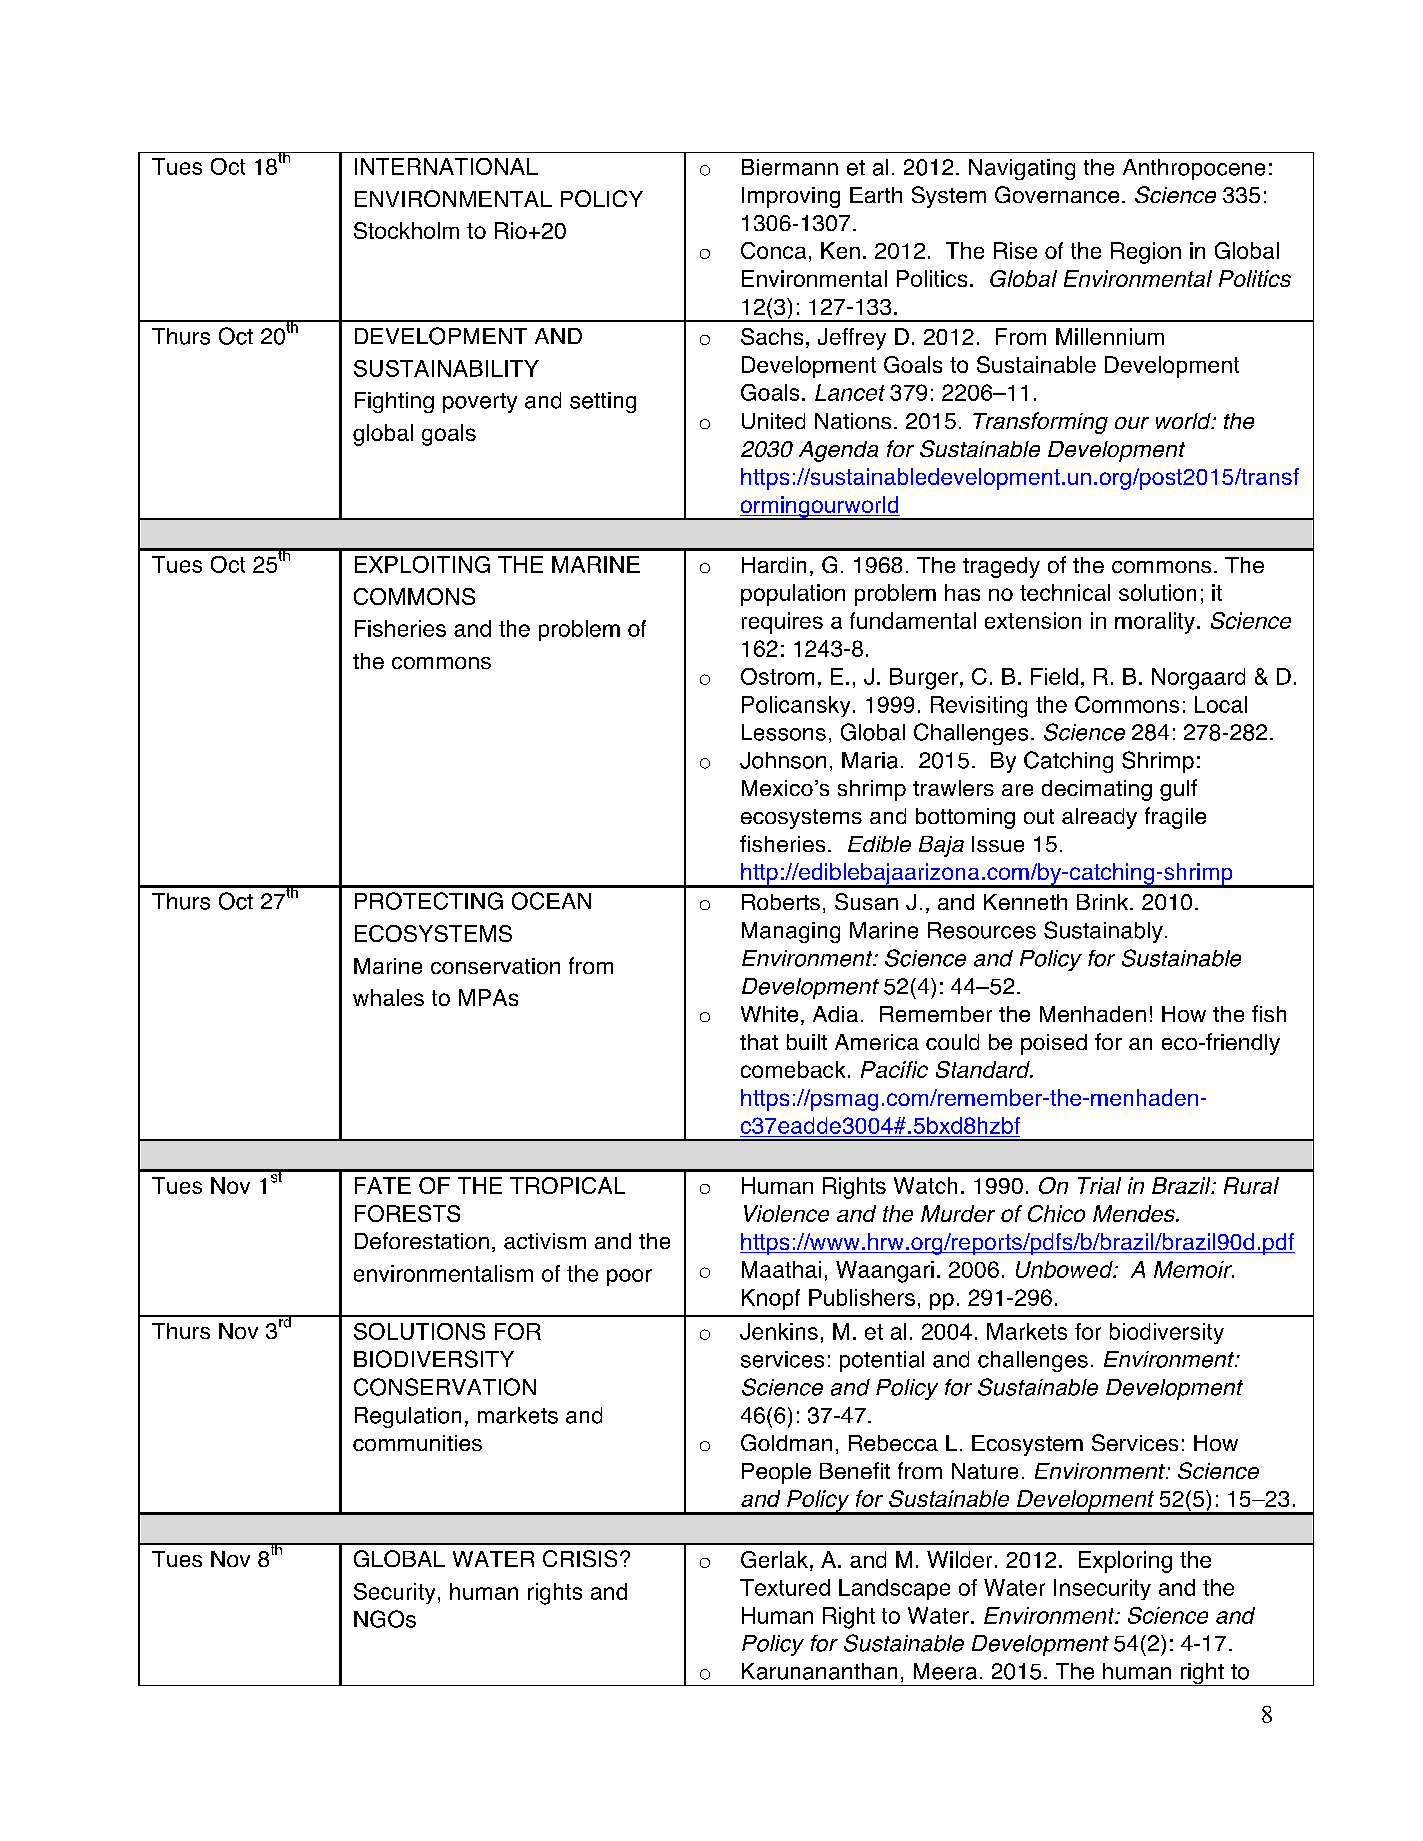  What do you see at coordinates (429, 901) in the page?
I see `PROTECTING` at bounding box center [429, 901].
